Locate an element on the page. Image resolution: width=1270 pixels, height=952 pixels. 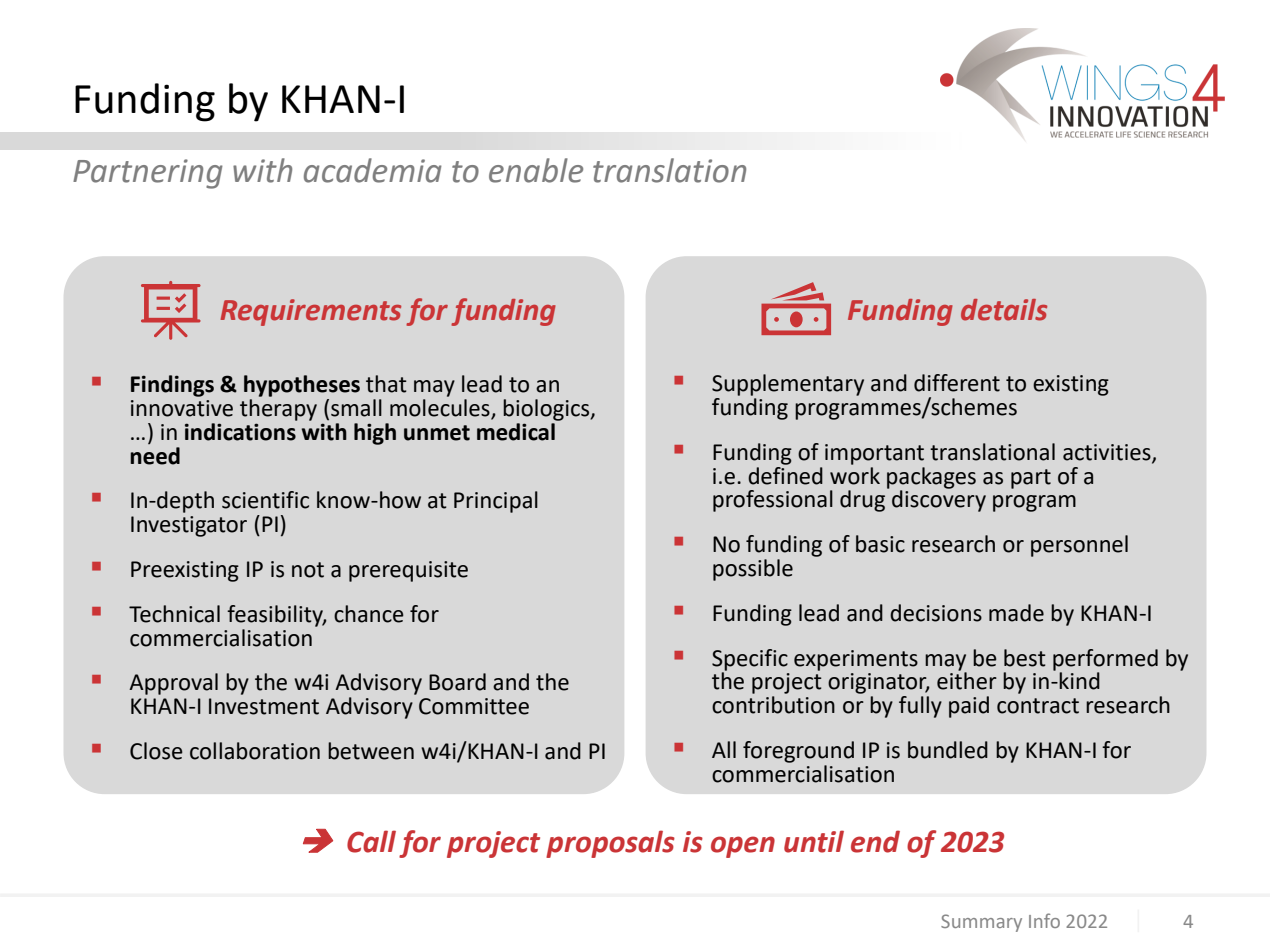
details is located at coordinates (1004, 310).
